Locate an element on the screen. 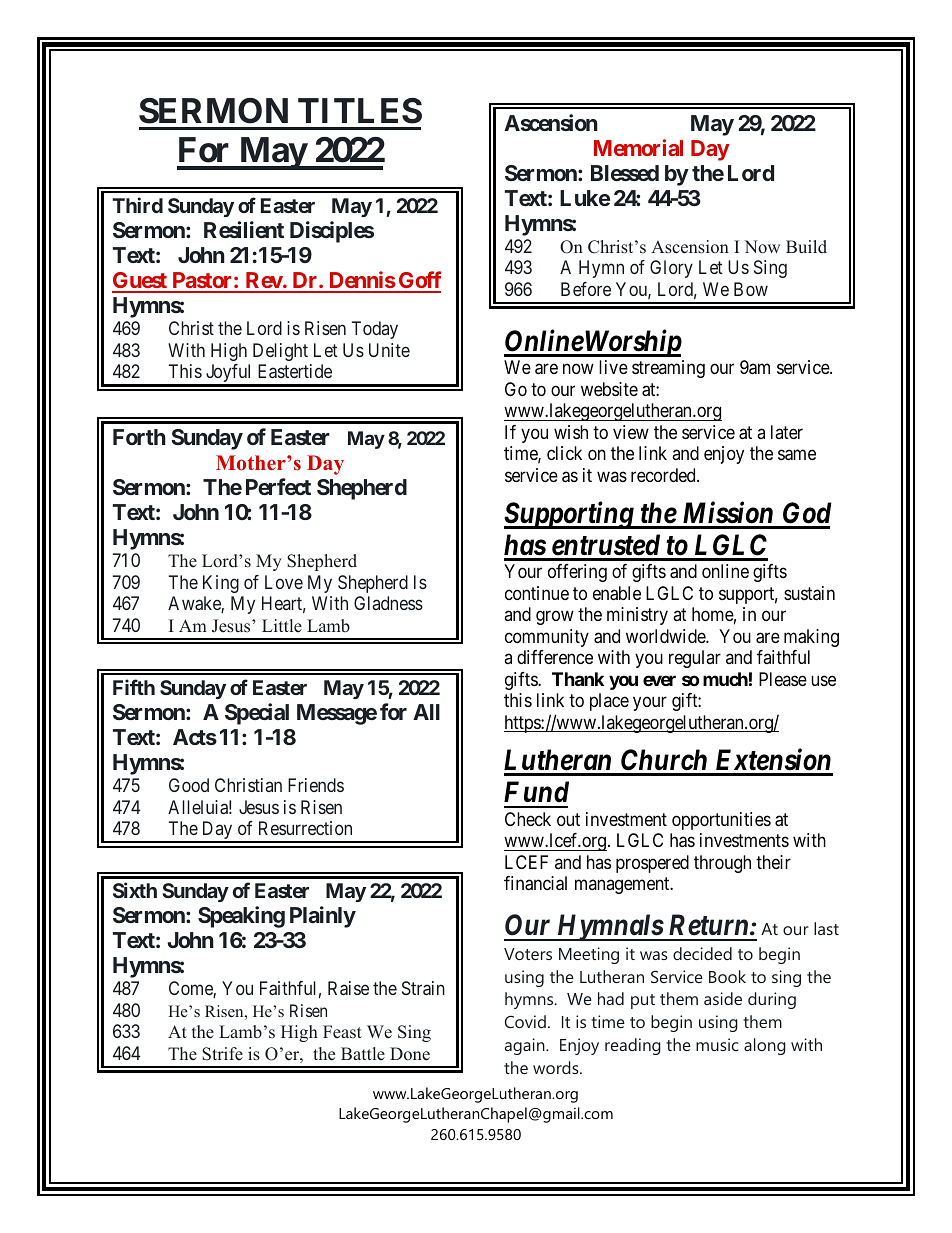  click is located at coordinates (564, 453).
